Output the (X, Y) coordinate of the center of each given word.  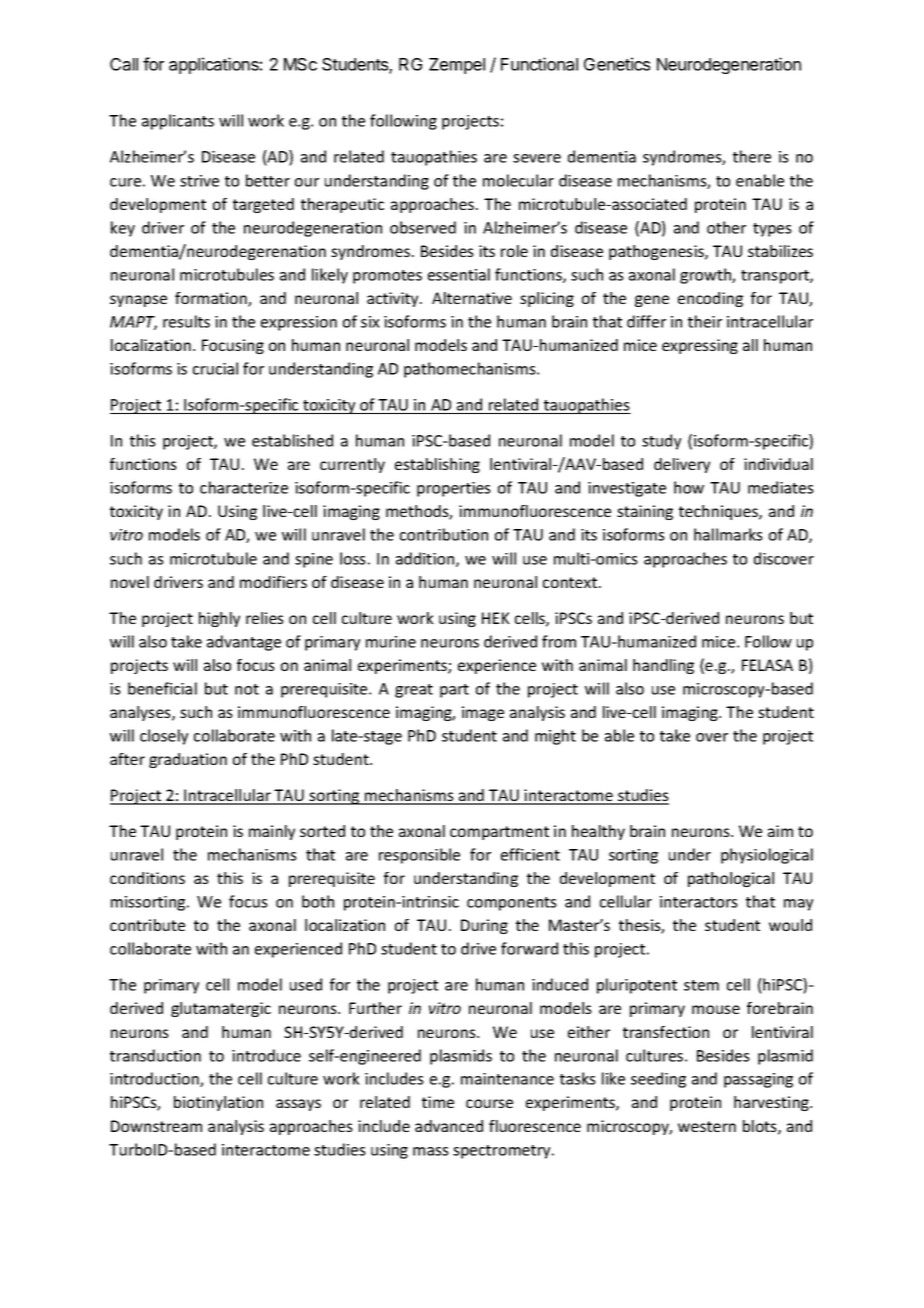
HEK (496, 618)
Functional (539, 64)
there (752, 156)
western (707, 1126)
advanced (449, 1126)
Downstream (156, 1126)
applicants (178, 122)
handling (663, 666)
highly (219, 619)
